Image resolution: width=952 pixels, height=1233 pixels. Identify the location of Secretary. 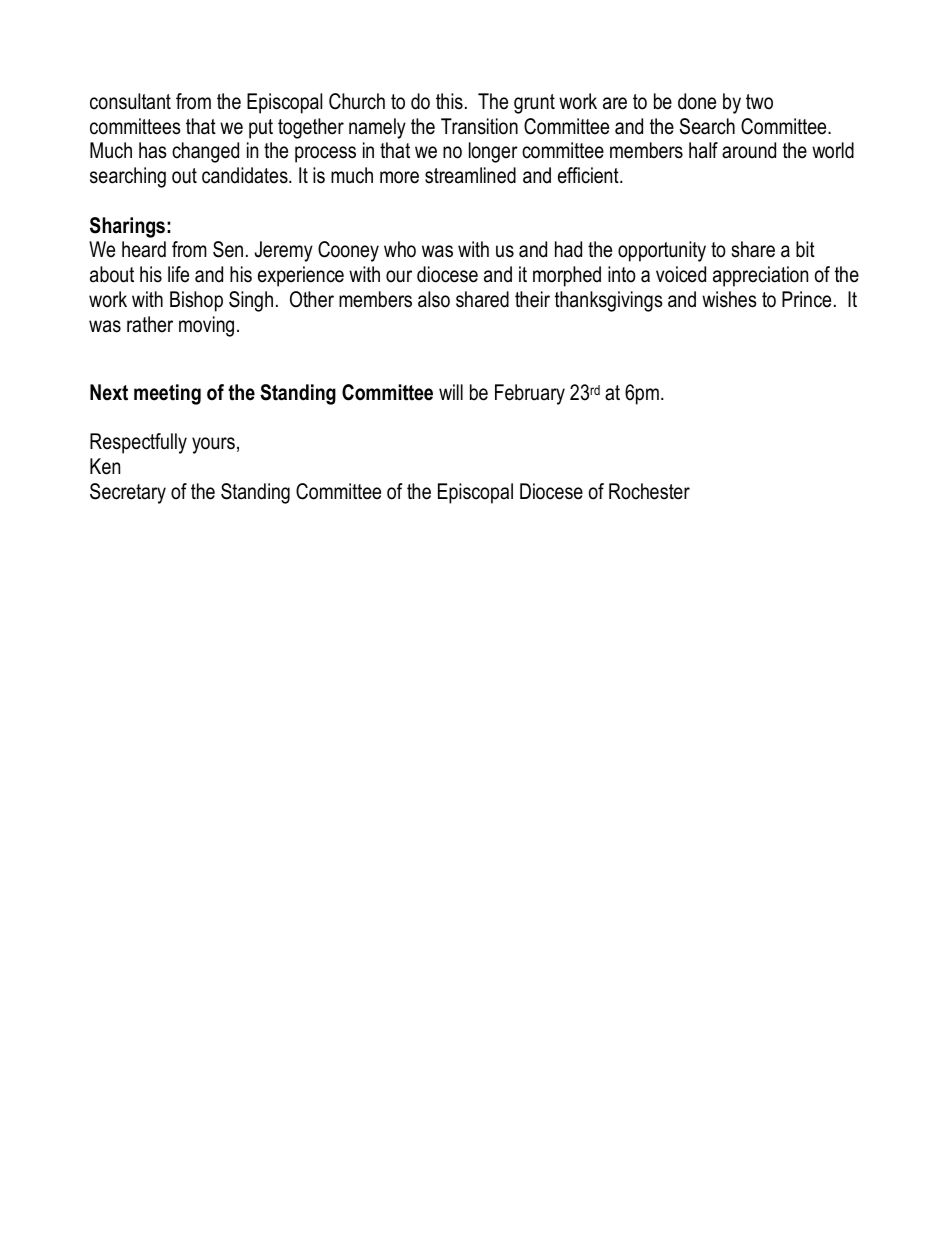
(128, 493).
